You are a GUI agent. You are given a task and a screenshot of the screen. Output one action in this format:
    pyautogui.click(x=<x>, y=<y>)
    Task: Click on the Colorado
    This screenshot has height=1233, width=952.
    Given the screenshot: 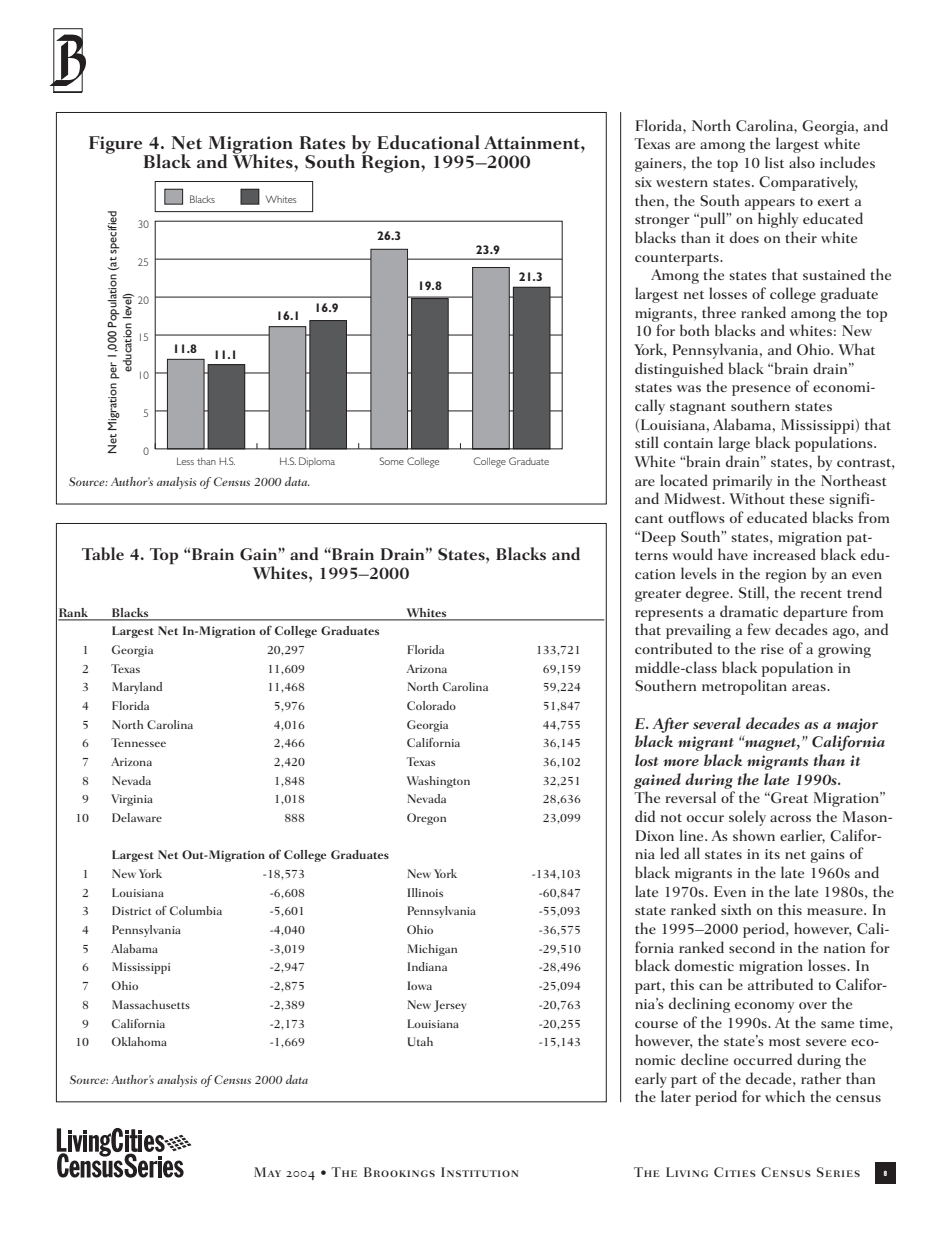 What is the action you would take?
    pyautogui.click(x=431, y=705)
